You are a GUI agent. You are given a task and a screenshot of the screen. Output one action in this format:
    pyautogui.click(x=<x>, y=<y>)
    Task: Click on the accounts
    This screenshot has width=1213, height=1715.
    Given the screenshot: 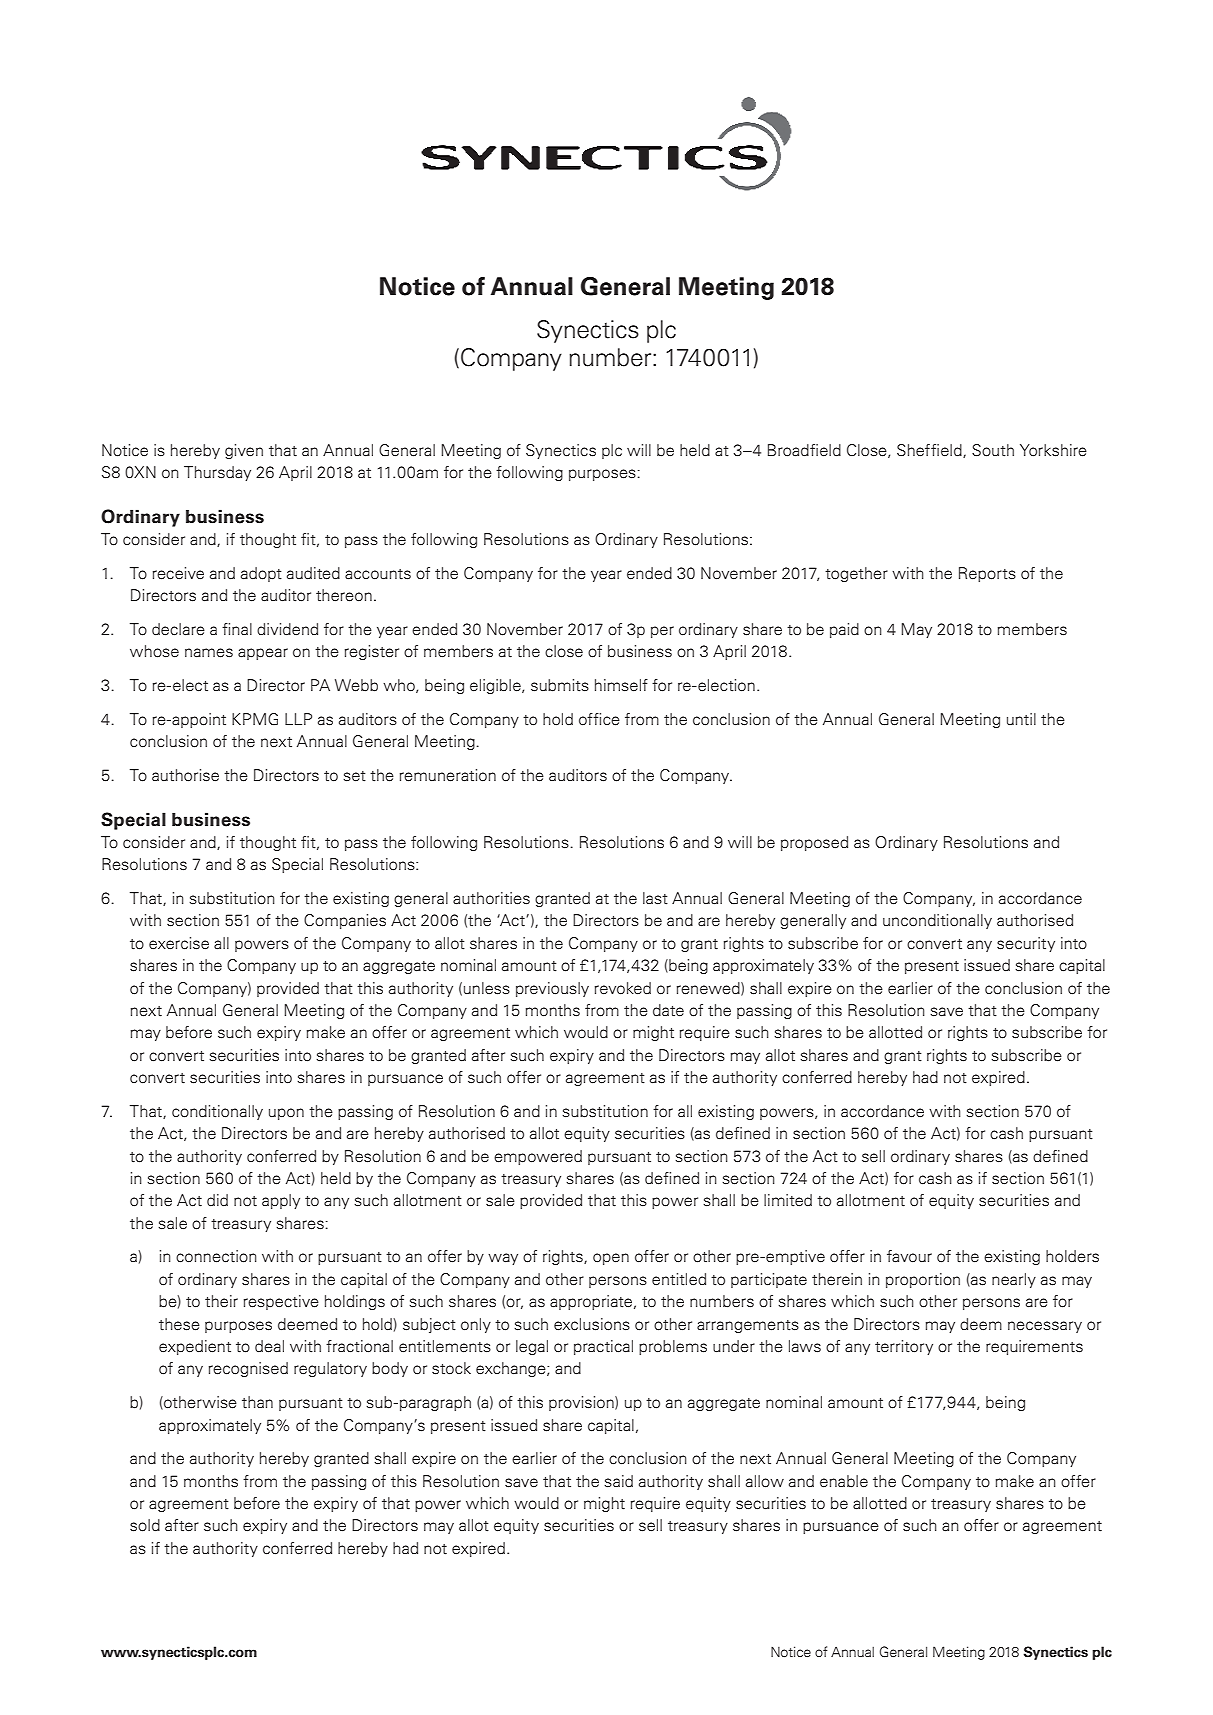 What is the action you would take?
    pyautogui.click(x=378, y=574)
